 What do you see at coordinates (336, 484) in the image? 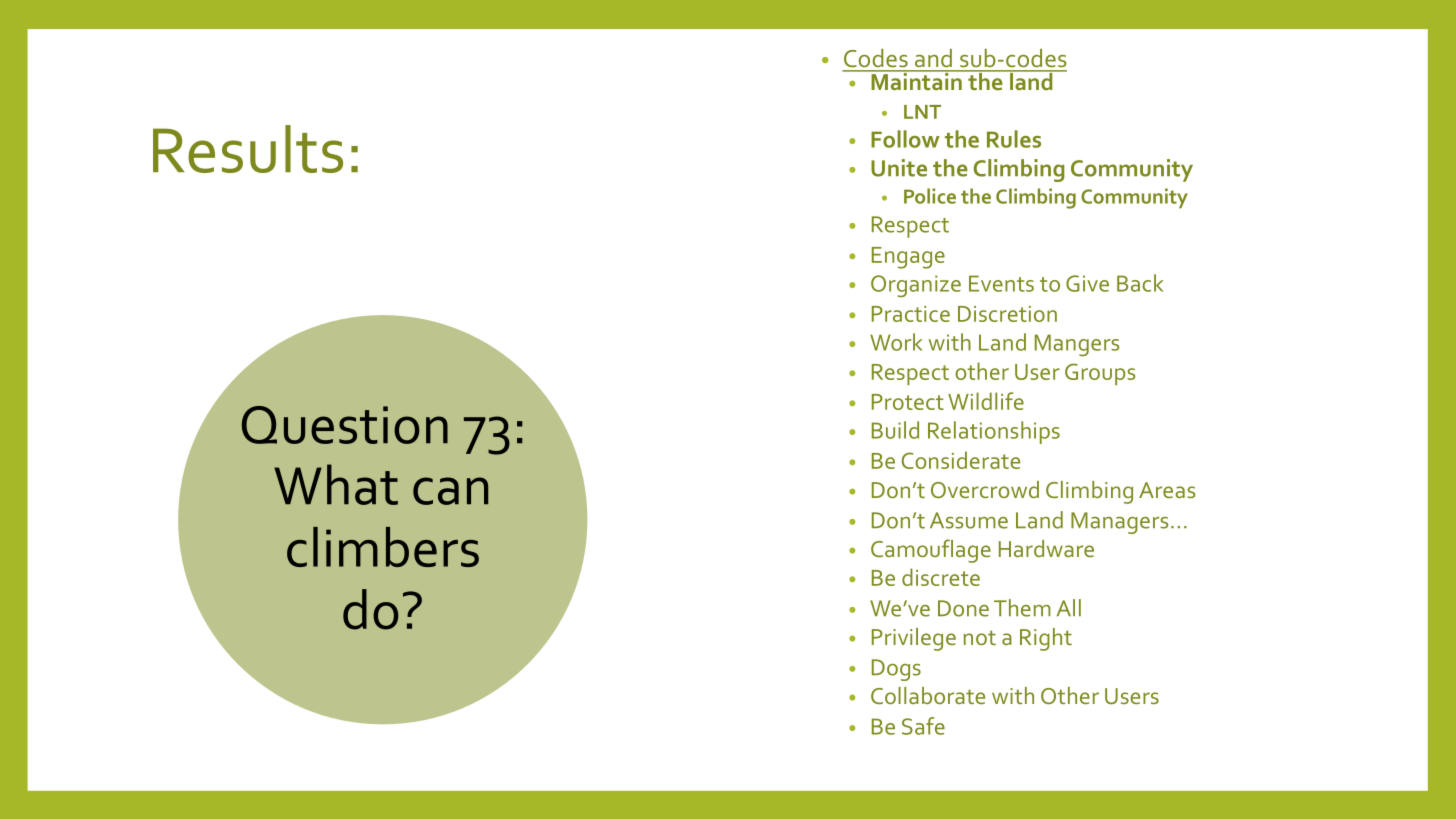
I see `What` at bounding box center [336, 484].
